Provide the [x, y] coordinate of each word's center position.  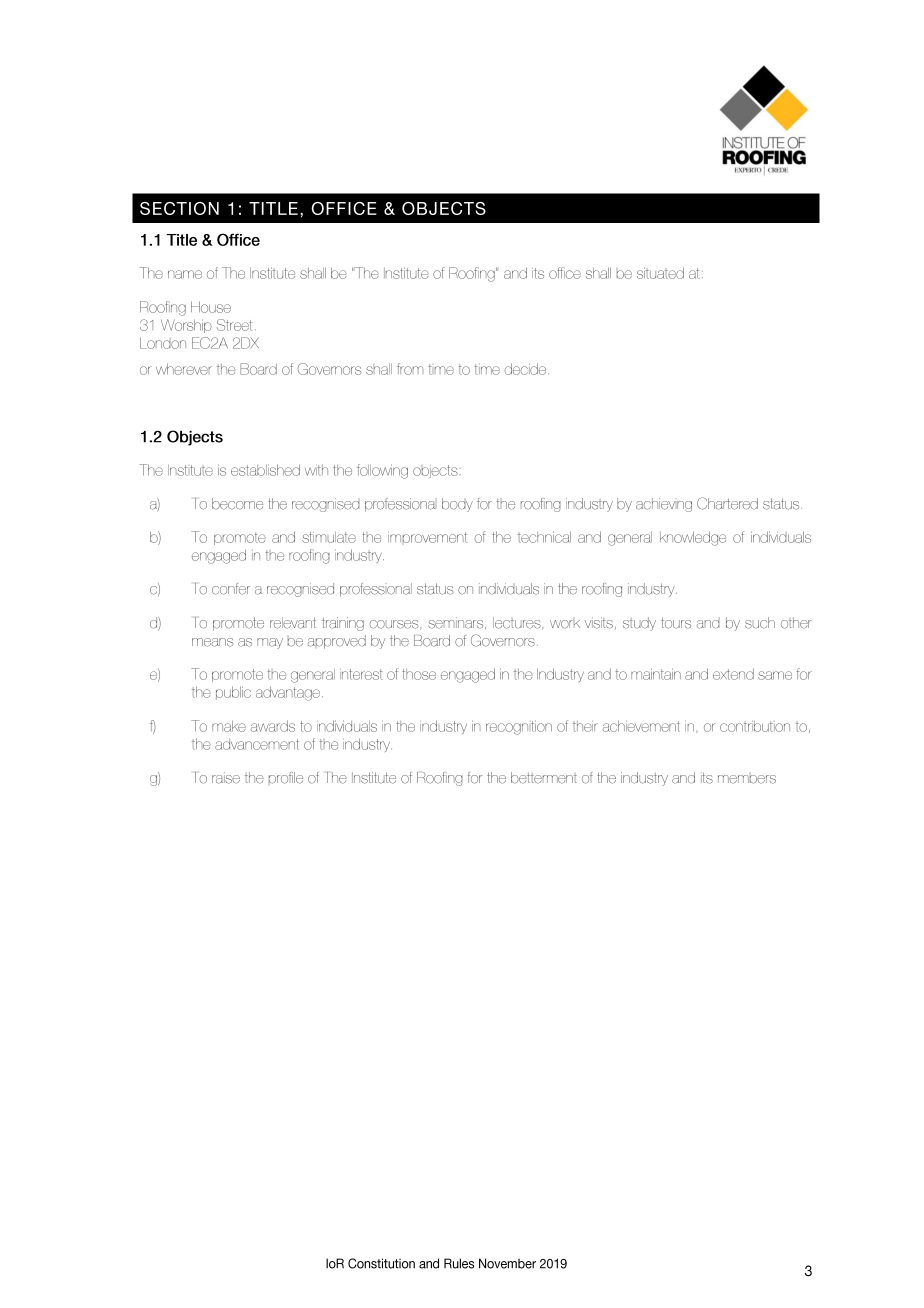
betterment [544, 778]
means [212, 642]
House [211, 307]
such [760, 623]
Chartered [727, 503]
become [237, 504]
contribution [755, 726]
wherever [184, 369]
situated [660, 273]
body [457, 505]
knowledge [693, 538]
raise [226, 778]
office [565, 273]
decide [525, 369]
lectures [518, 623]
